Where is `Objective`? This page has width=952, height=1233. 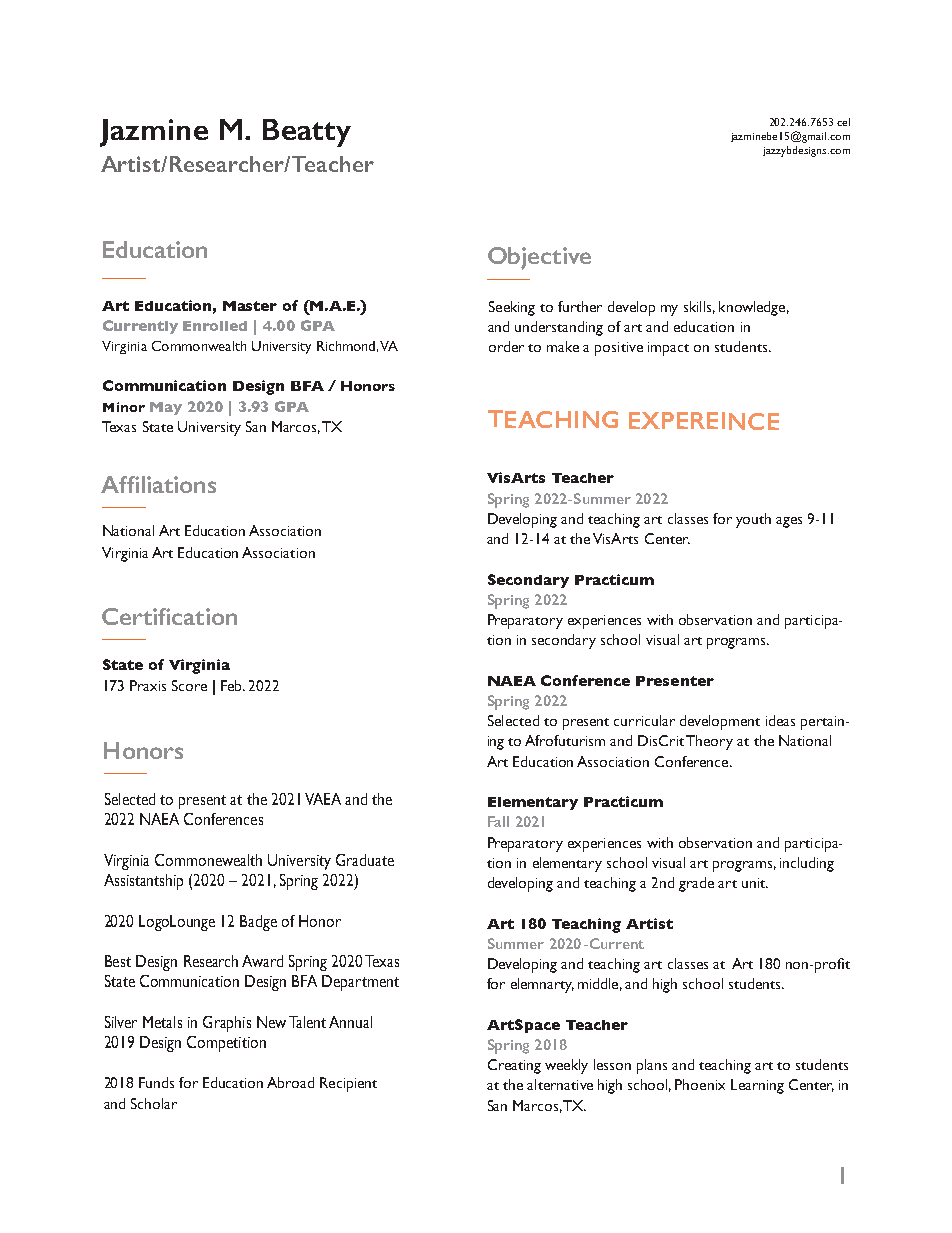 Objective is located at coordinates (539, 258).
